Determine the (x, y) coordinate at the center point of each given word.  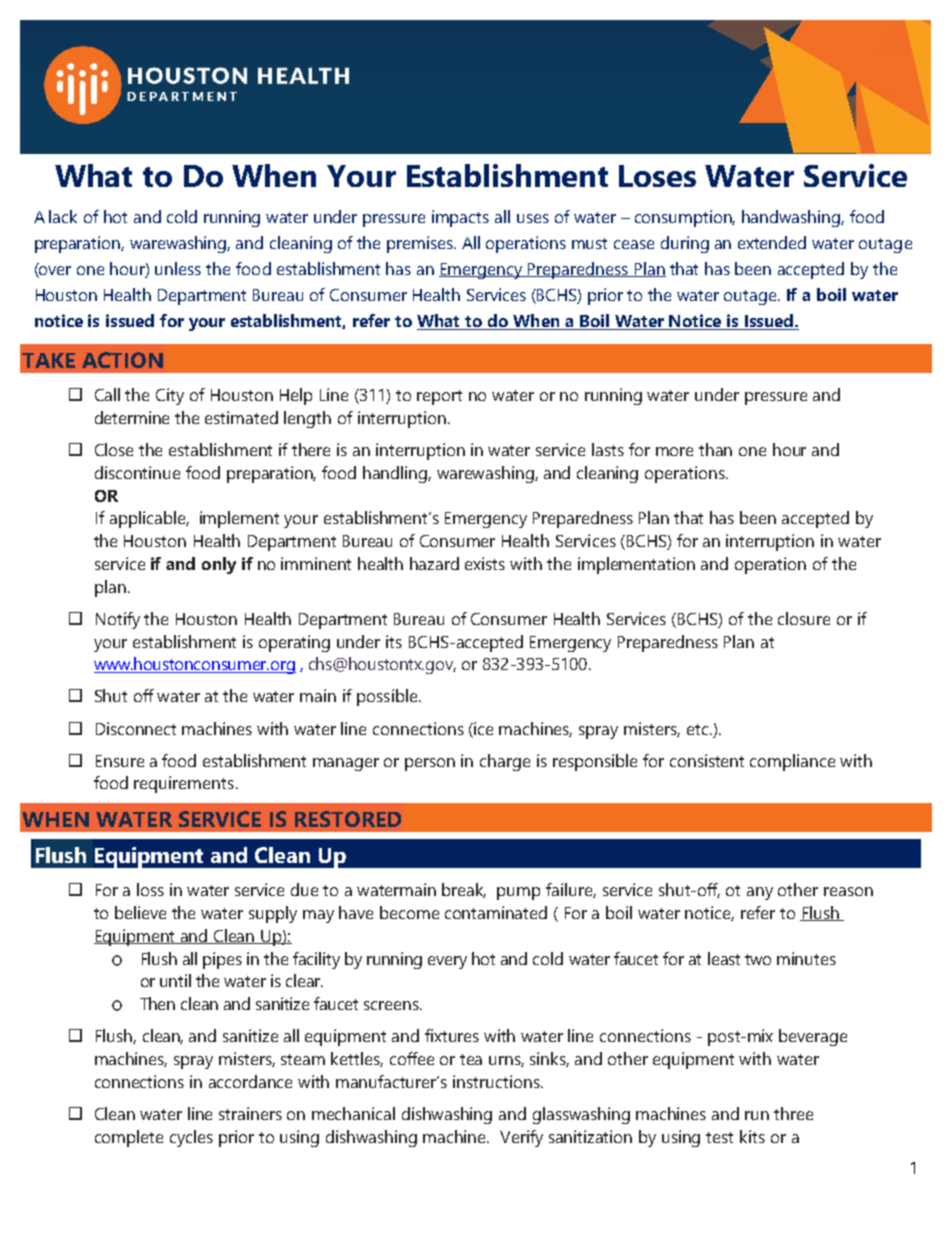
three (793, 1113)
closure (804, 618)
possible (388, 697)
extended (772, 242)
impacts (460, 218)
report (439, 397)
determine (132, 417)
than (715, 449)
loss (150, 889)
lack (63, 216)
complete (129, 1138)
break (464, 890)
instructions (497, 1081)
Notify (118, 620)
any (760, 893)
